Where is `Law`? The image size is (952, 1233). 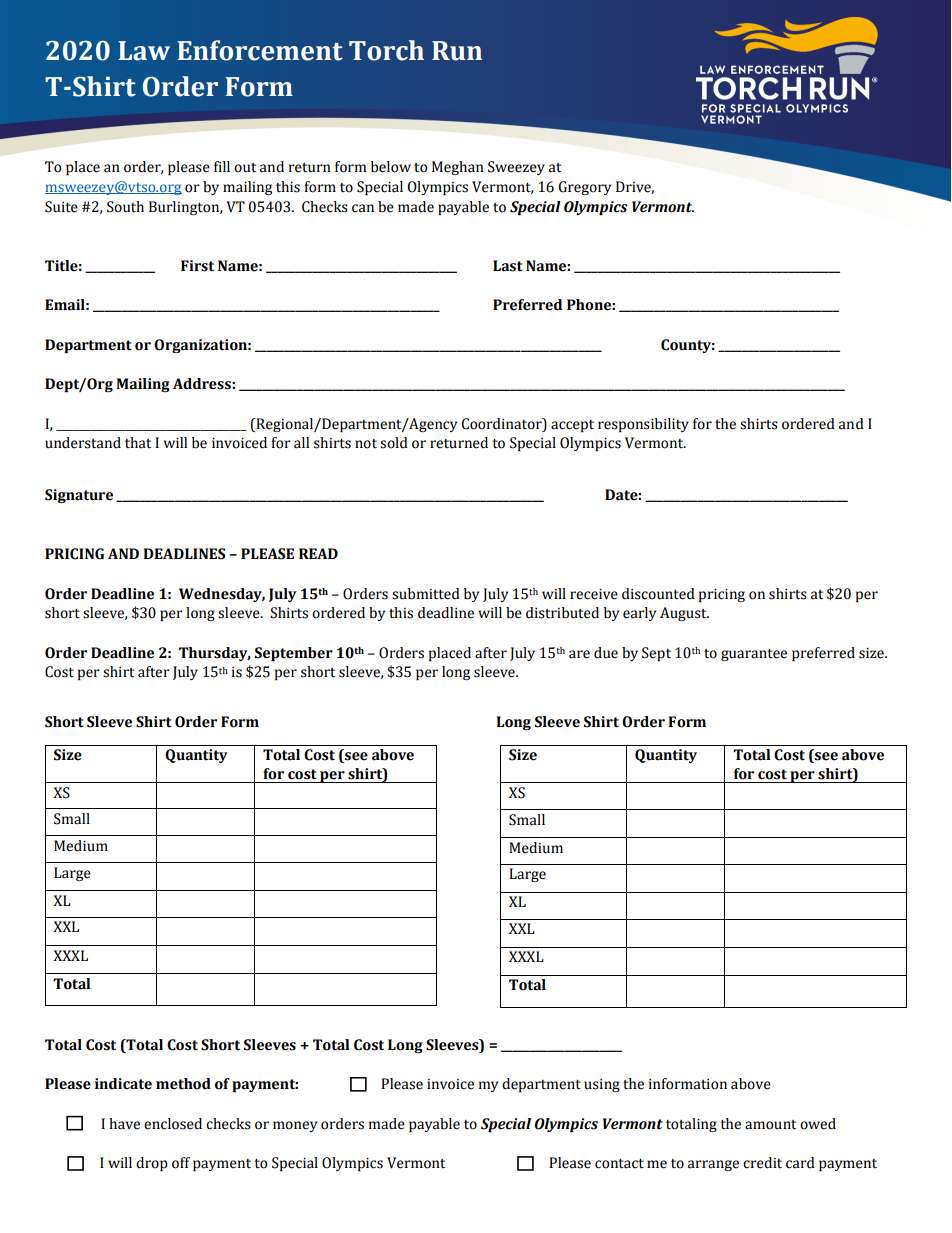 Law is located at coordinates (144, 51).
